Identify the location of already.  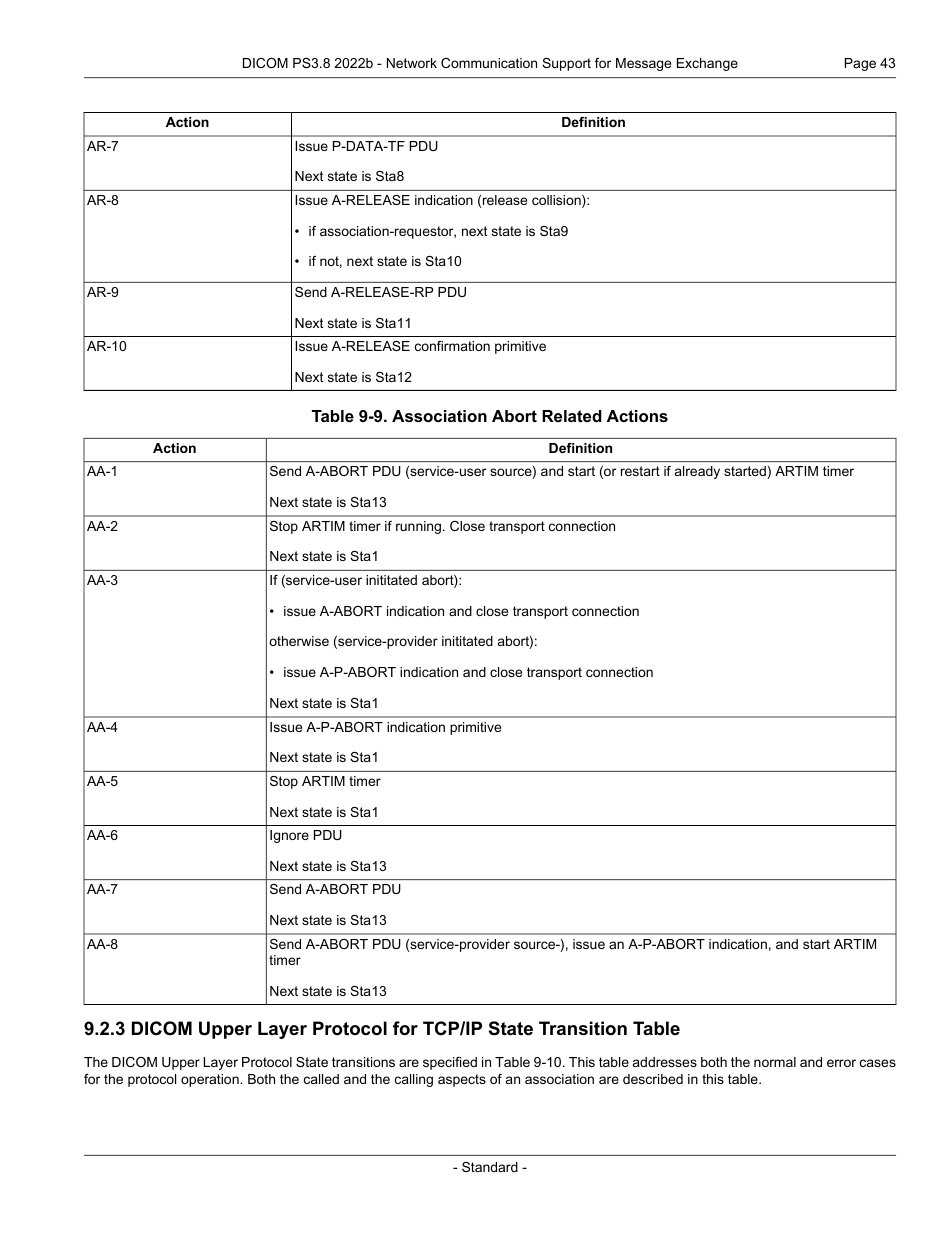
(697, 472).
